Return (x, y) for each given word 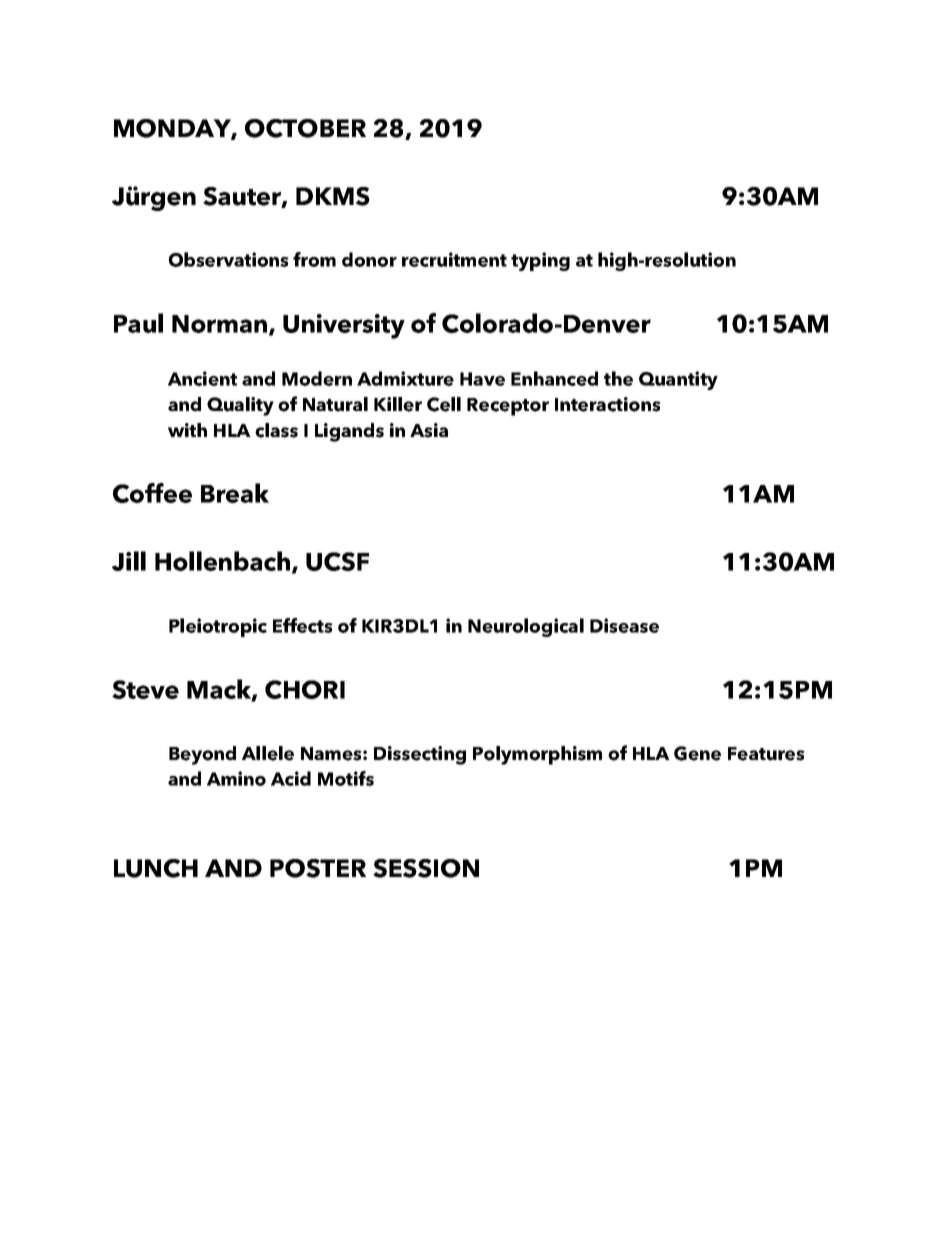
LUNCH (156, 868)
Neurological (526, 627)
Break (235, 493)
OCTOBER (305, 128)
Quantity (678, 380)
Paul (138, 323)
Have (482, 379)
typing (540, 261)
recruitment (454, 259)
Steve (145, 689)
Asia (429, 430)
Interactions (608, 404)
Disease (624, 625)
